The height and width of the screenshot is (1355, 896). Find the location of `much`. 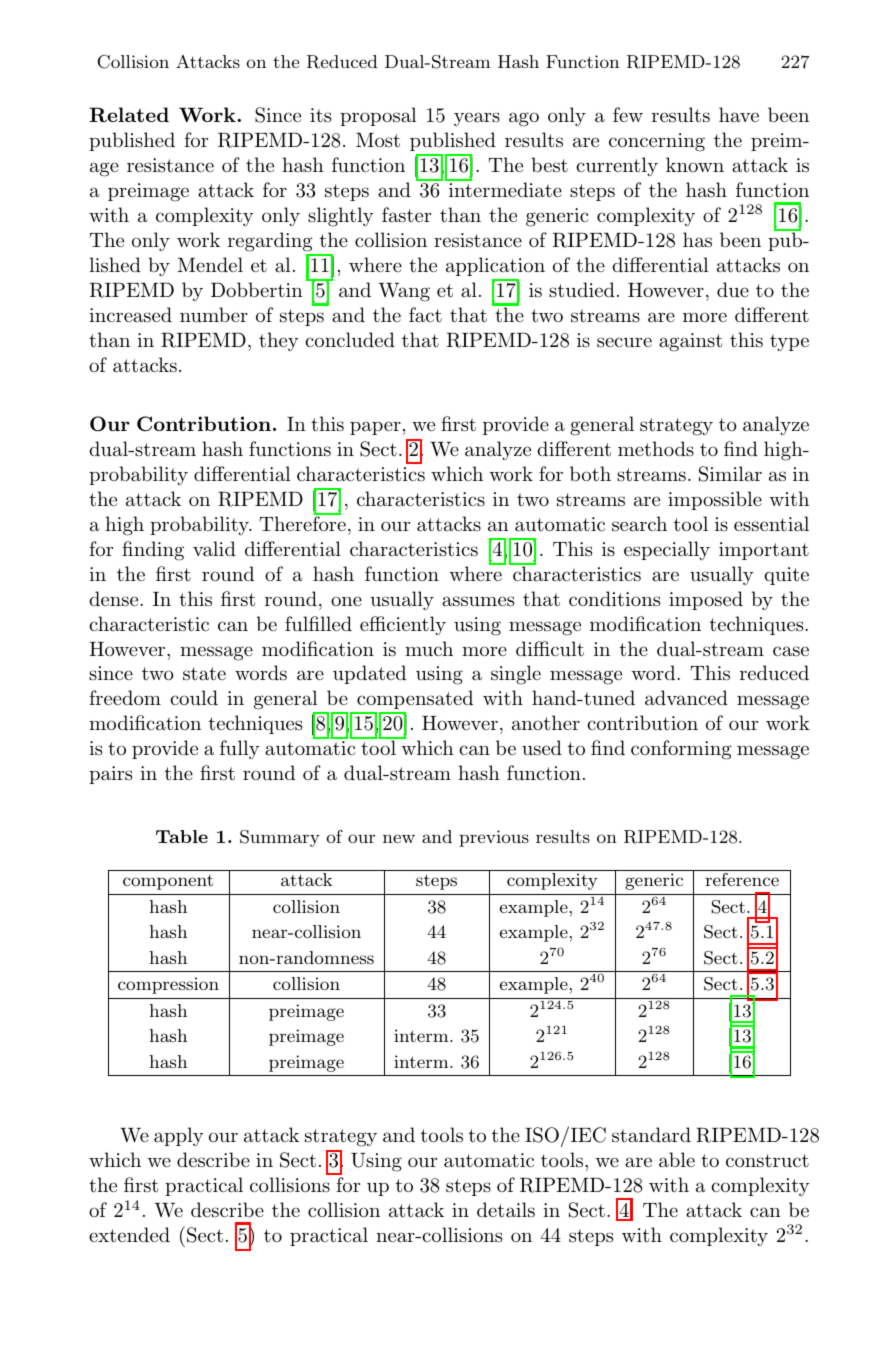

much is located at coordinates (429, 648).
